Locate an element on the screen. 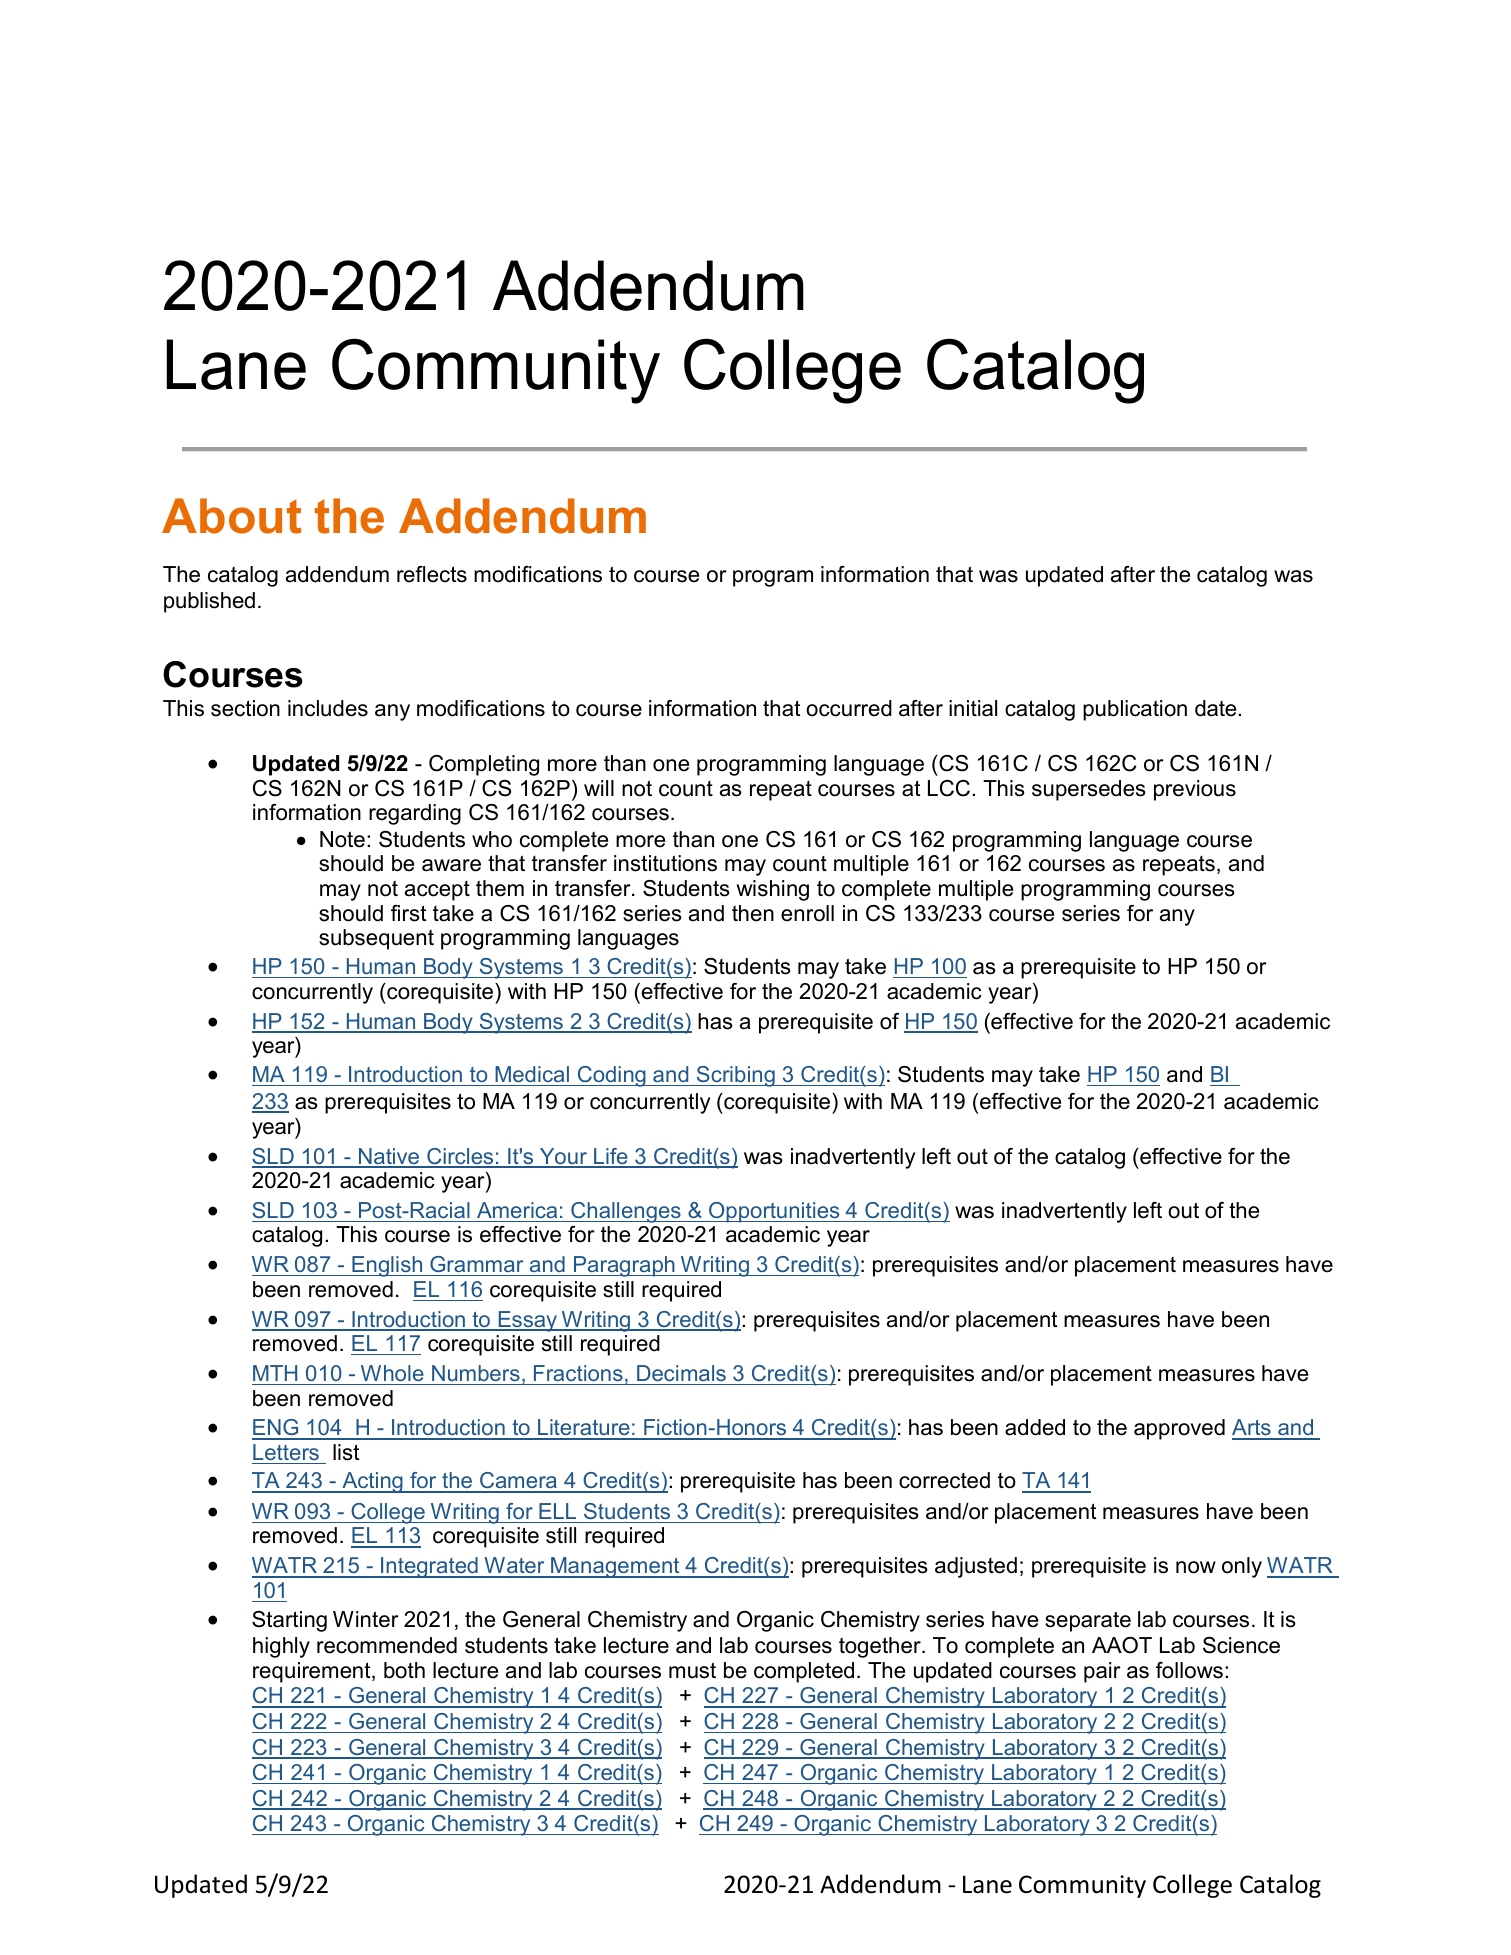 The height and width of the screenshot is (1955, 1511). occurred is located at coordinates (849, 708).
